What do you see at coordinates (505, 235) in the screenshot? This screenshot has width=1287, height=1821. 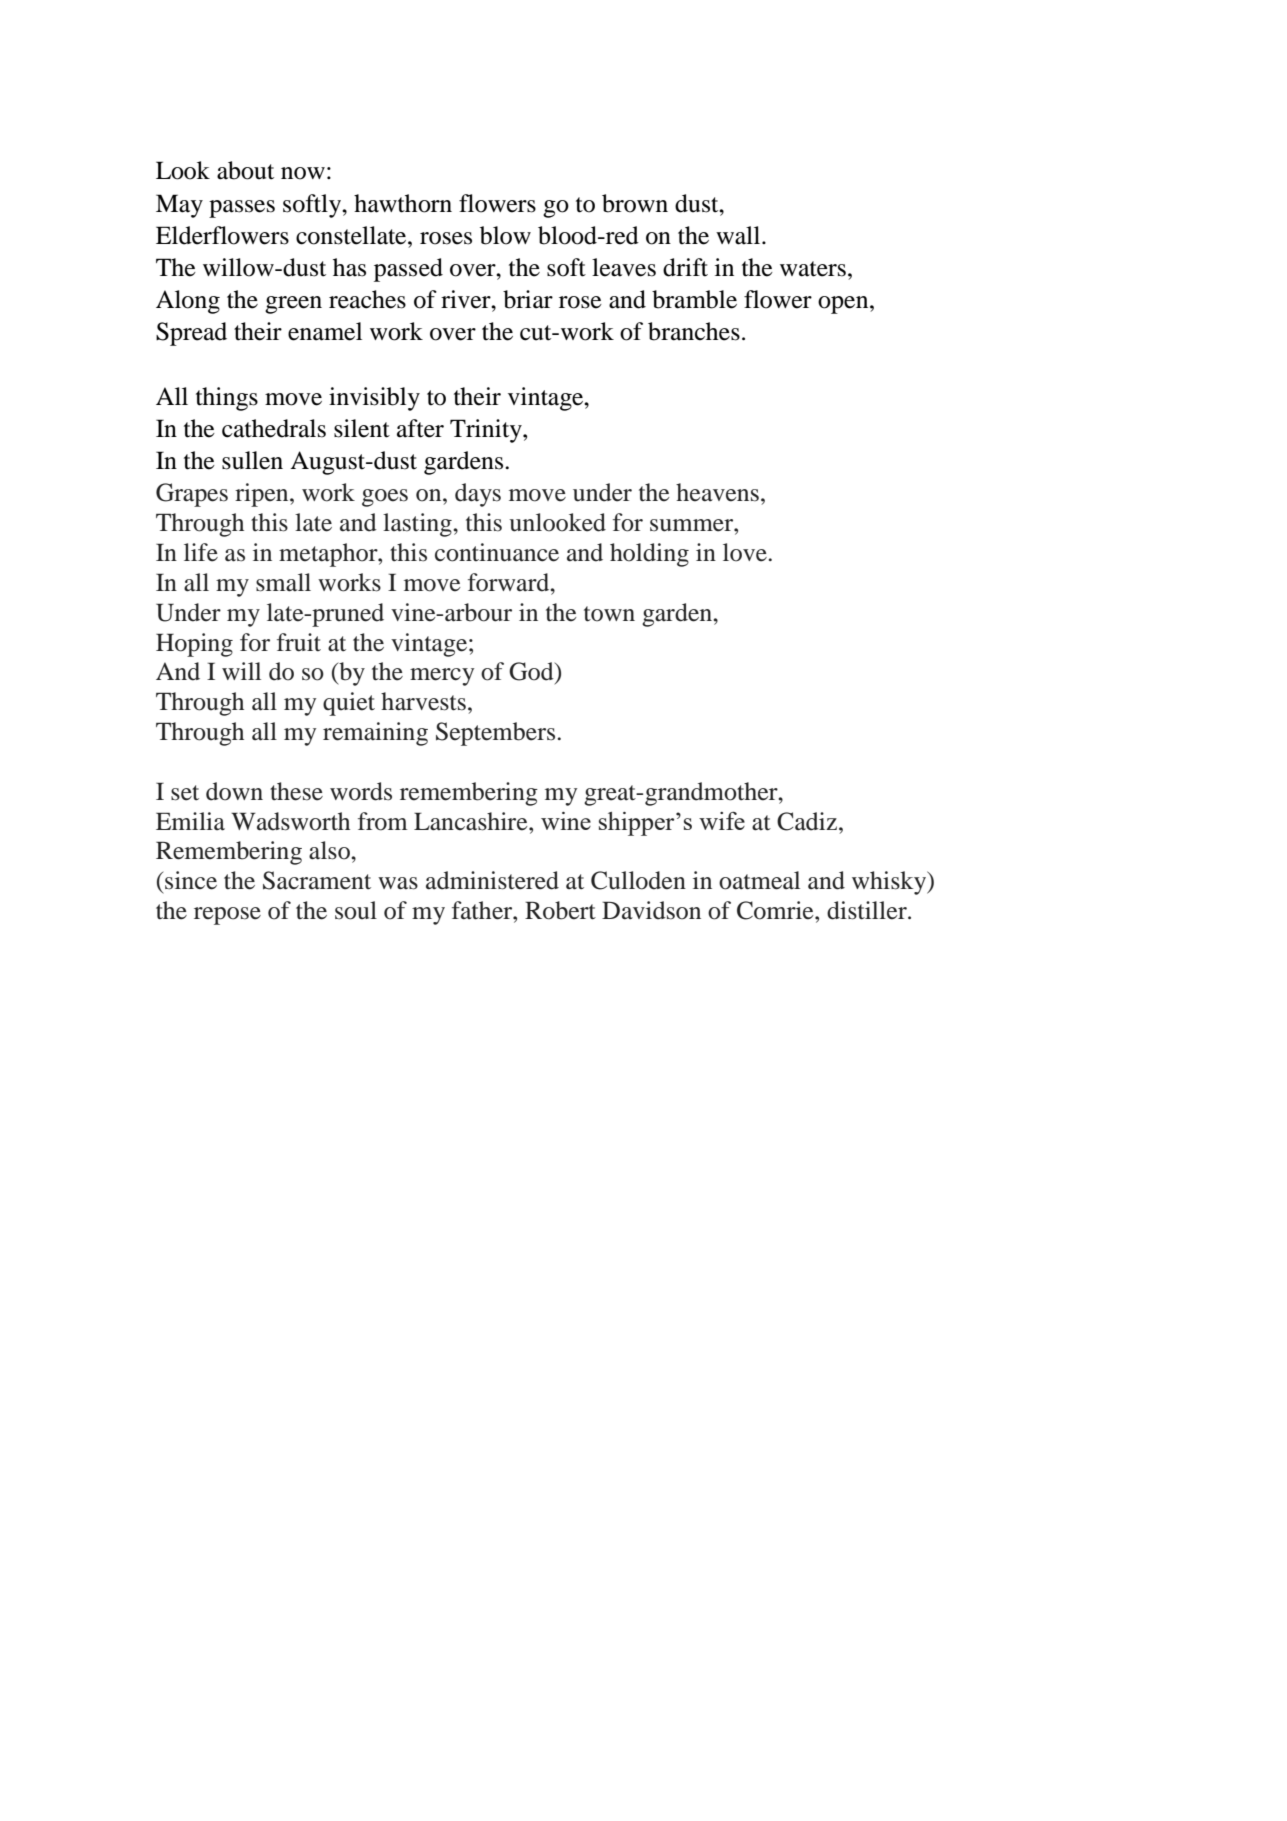 I see `blow` at bounding box center [505, 235].
